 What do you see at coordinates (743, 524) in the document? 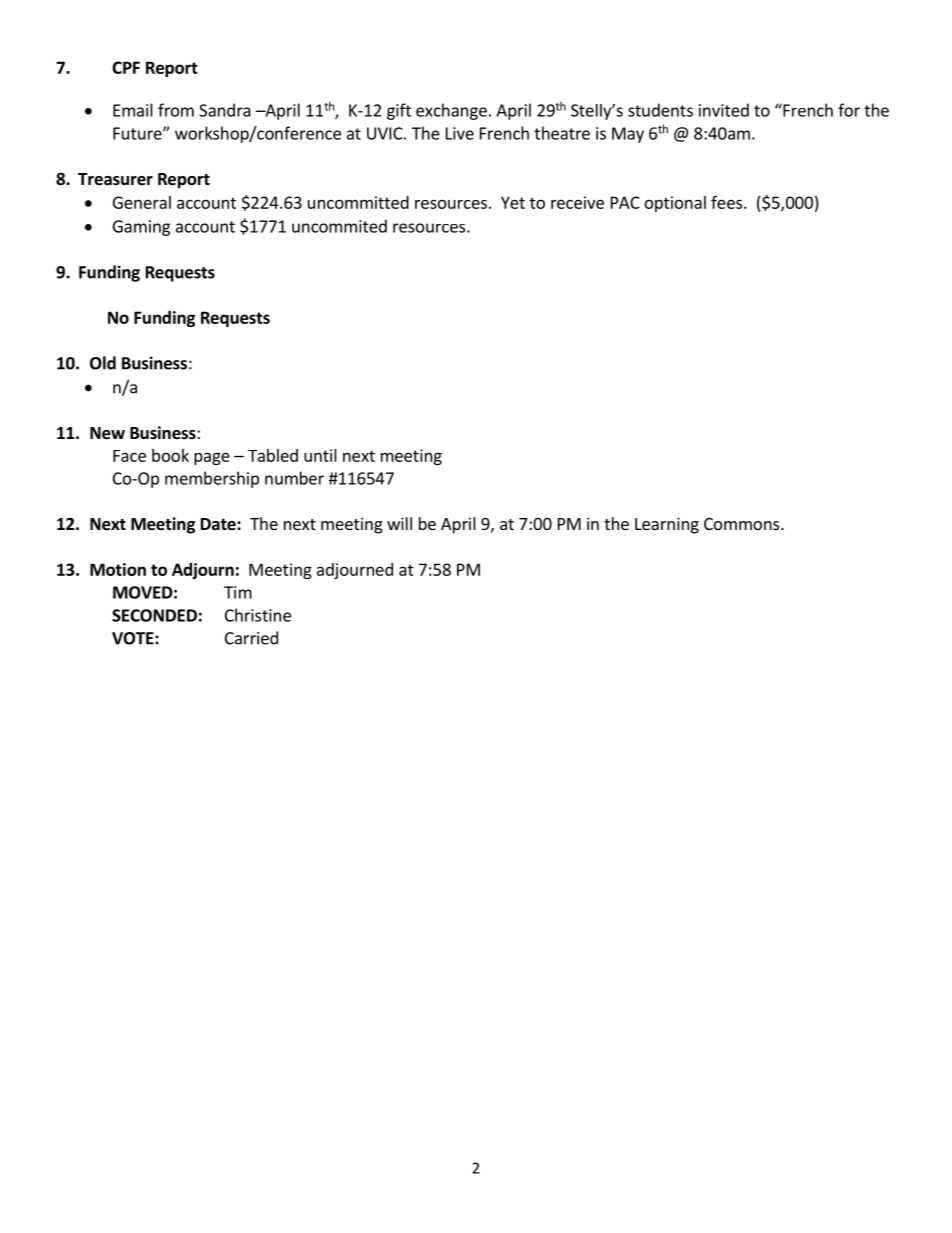
I see `Commons` at bounding box center [743, 524].
